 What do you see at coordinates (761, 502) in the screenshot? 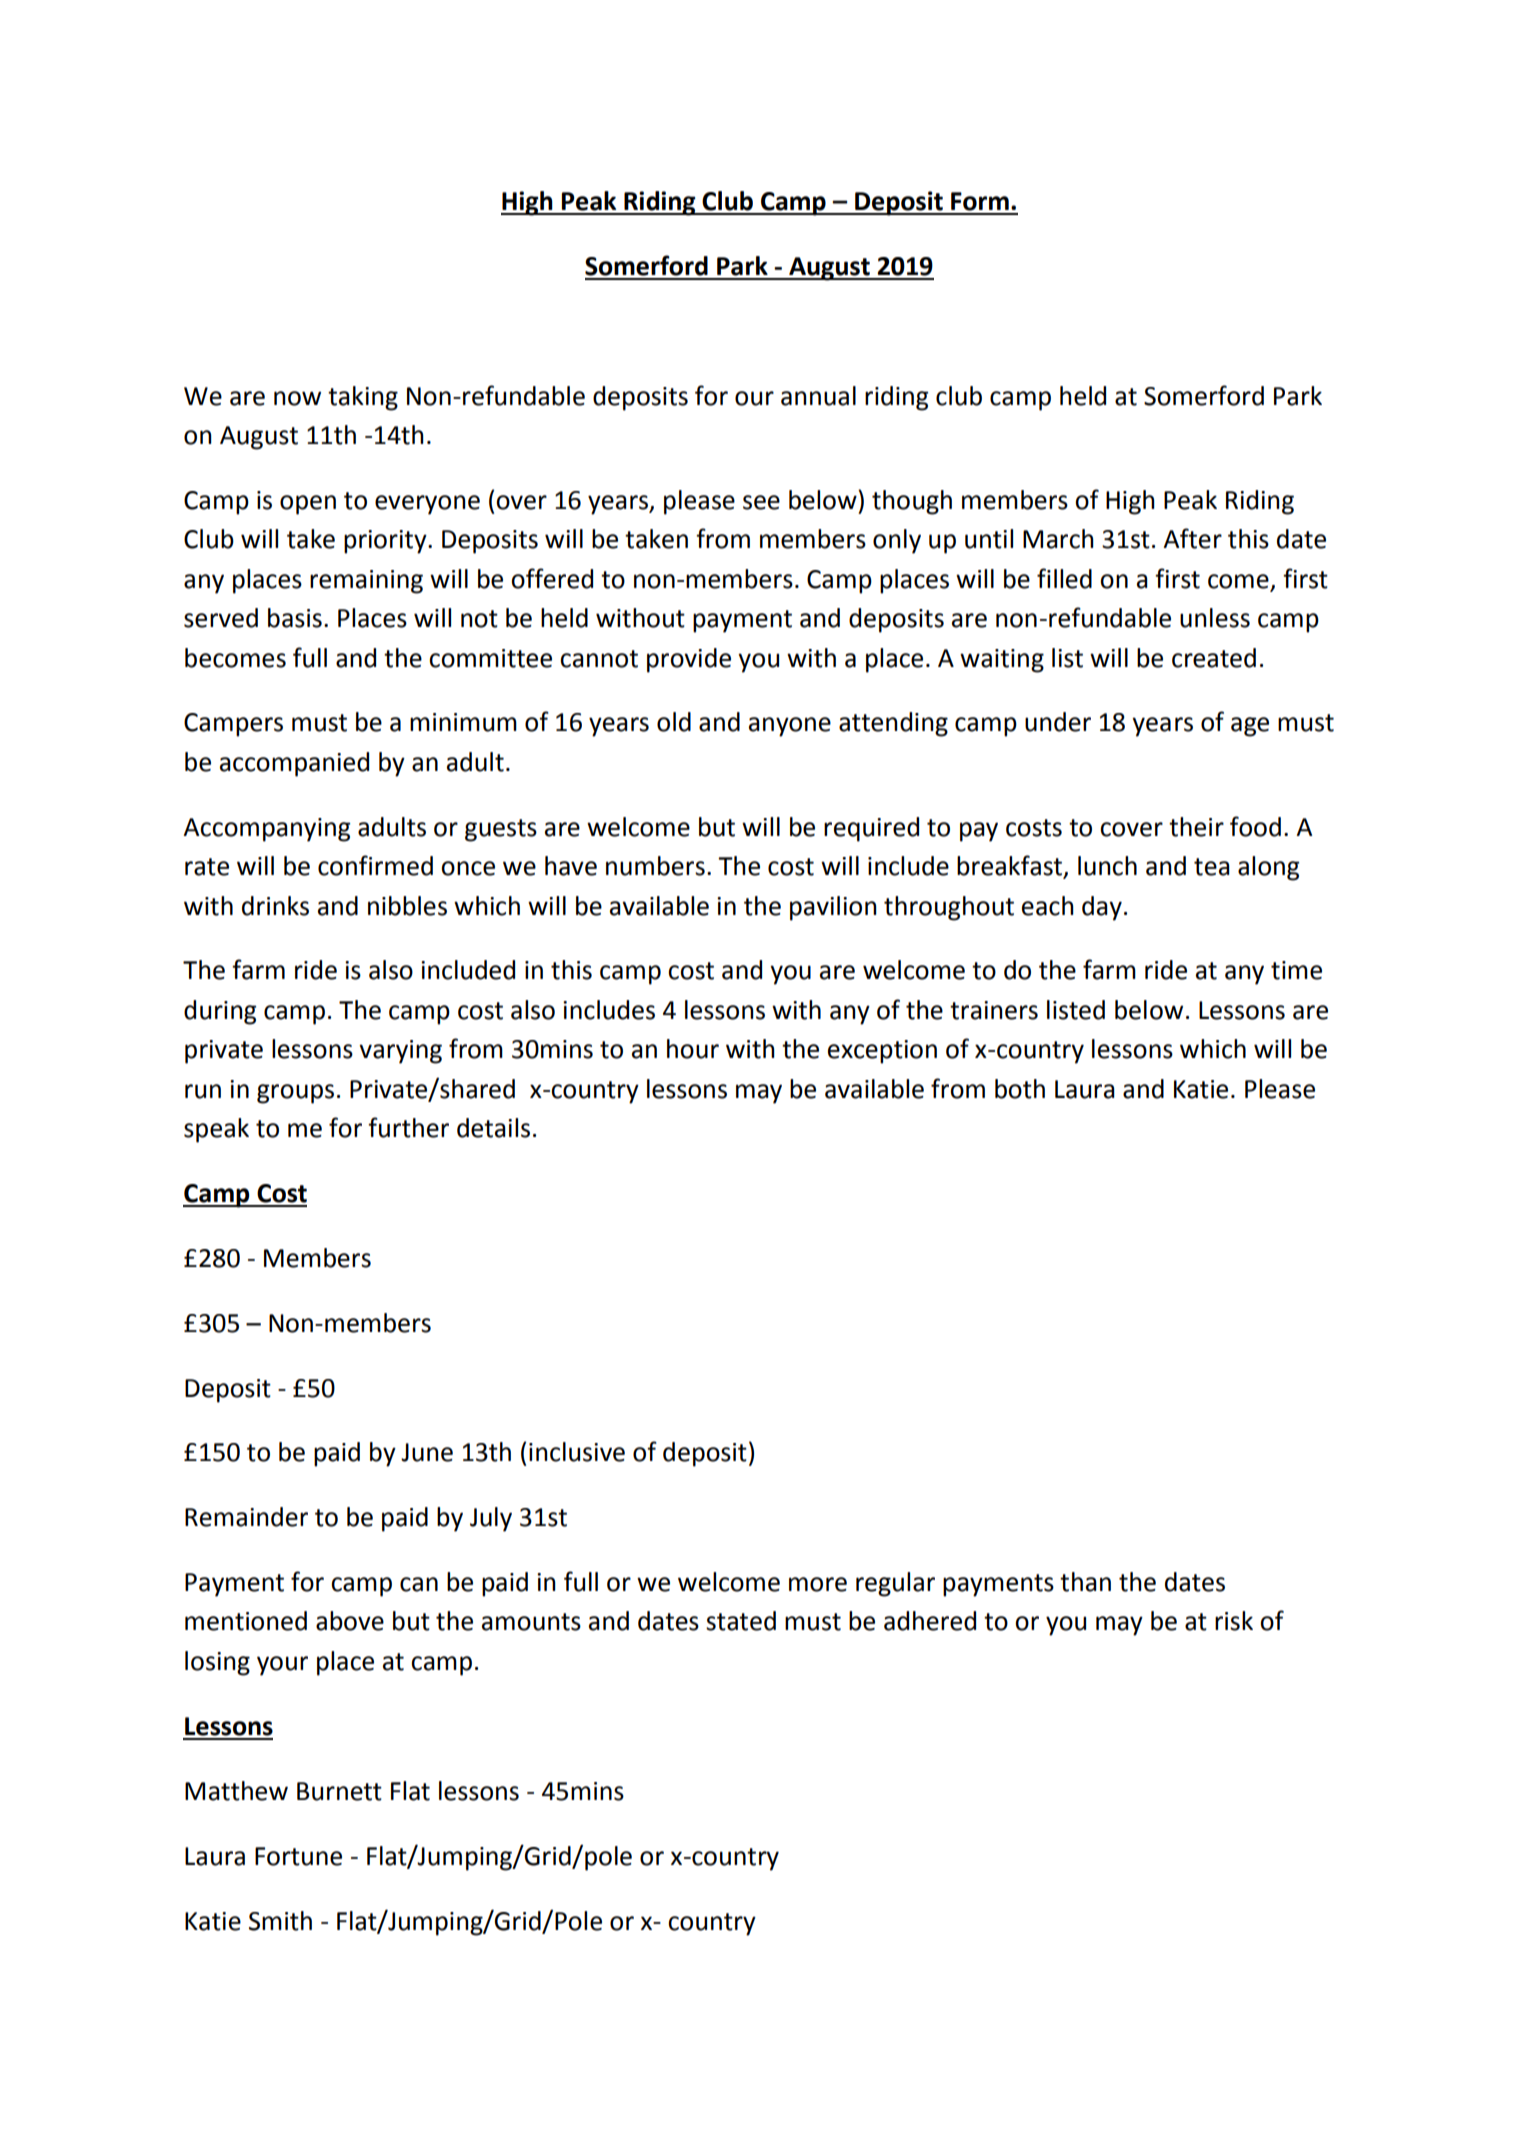
I see `see` at bounding box center [761, 502].
